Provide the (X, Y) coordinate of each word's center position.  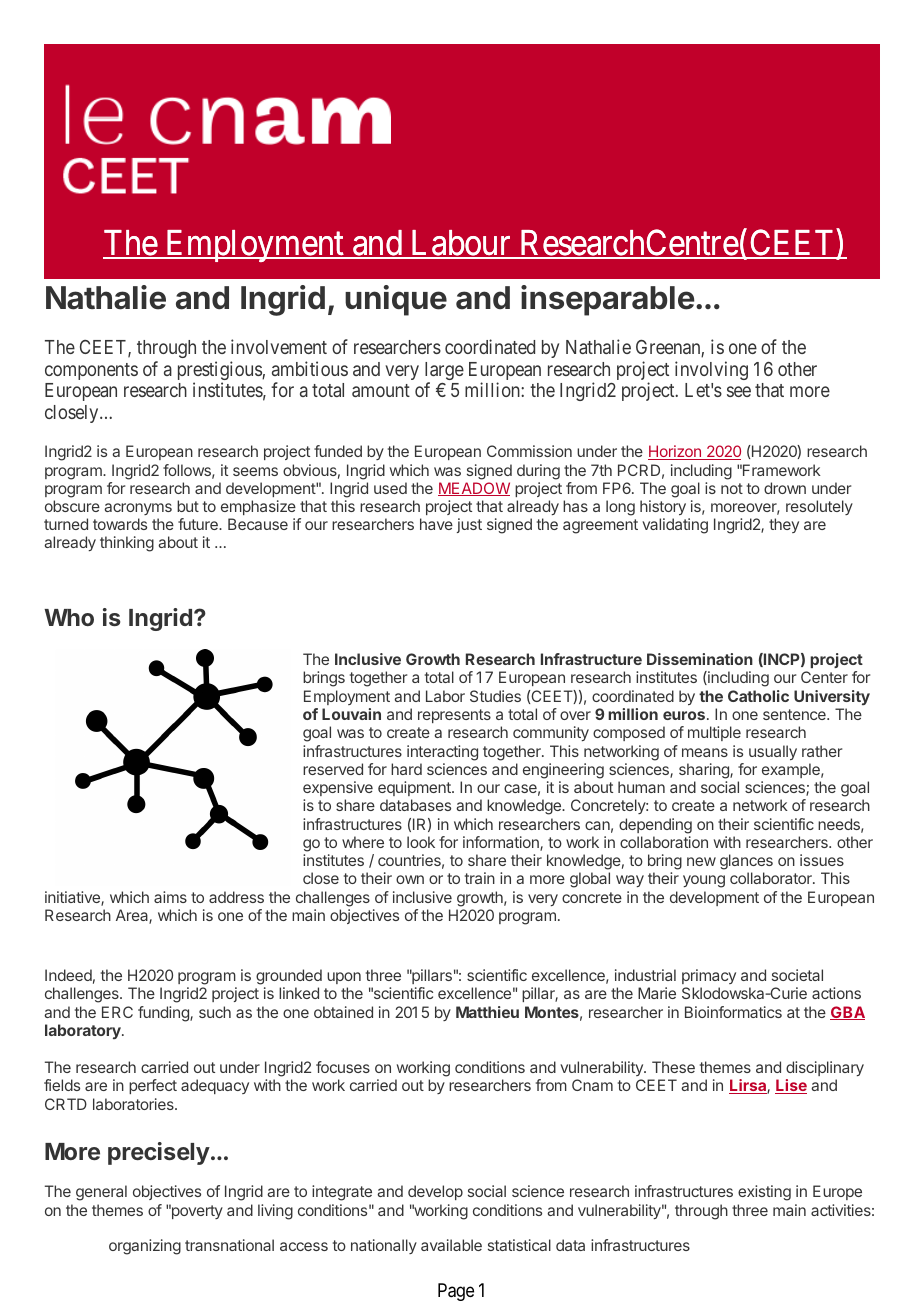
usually (773, 752)
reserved (333, 769)
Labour (461, 244)
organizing (145, 1247)
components (91, 371)
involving (711, 370)
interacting (442, 753)
